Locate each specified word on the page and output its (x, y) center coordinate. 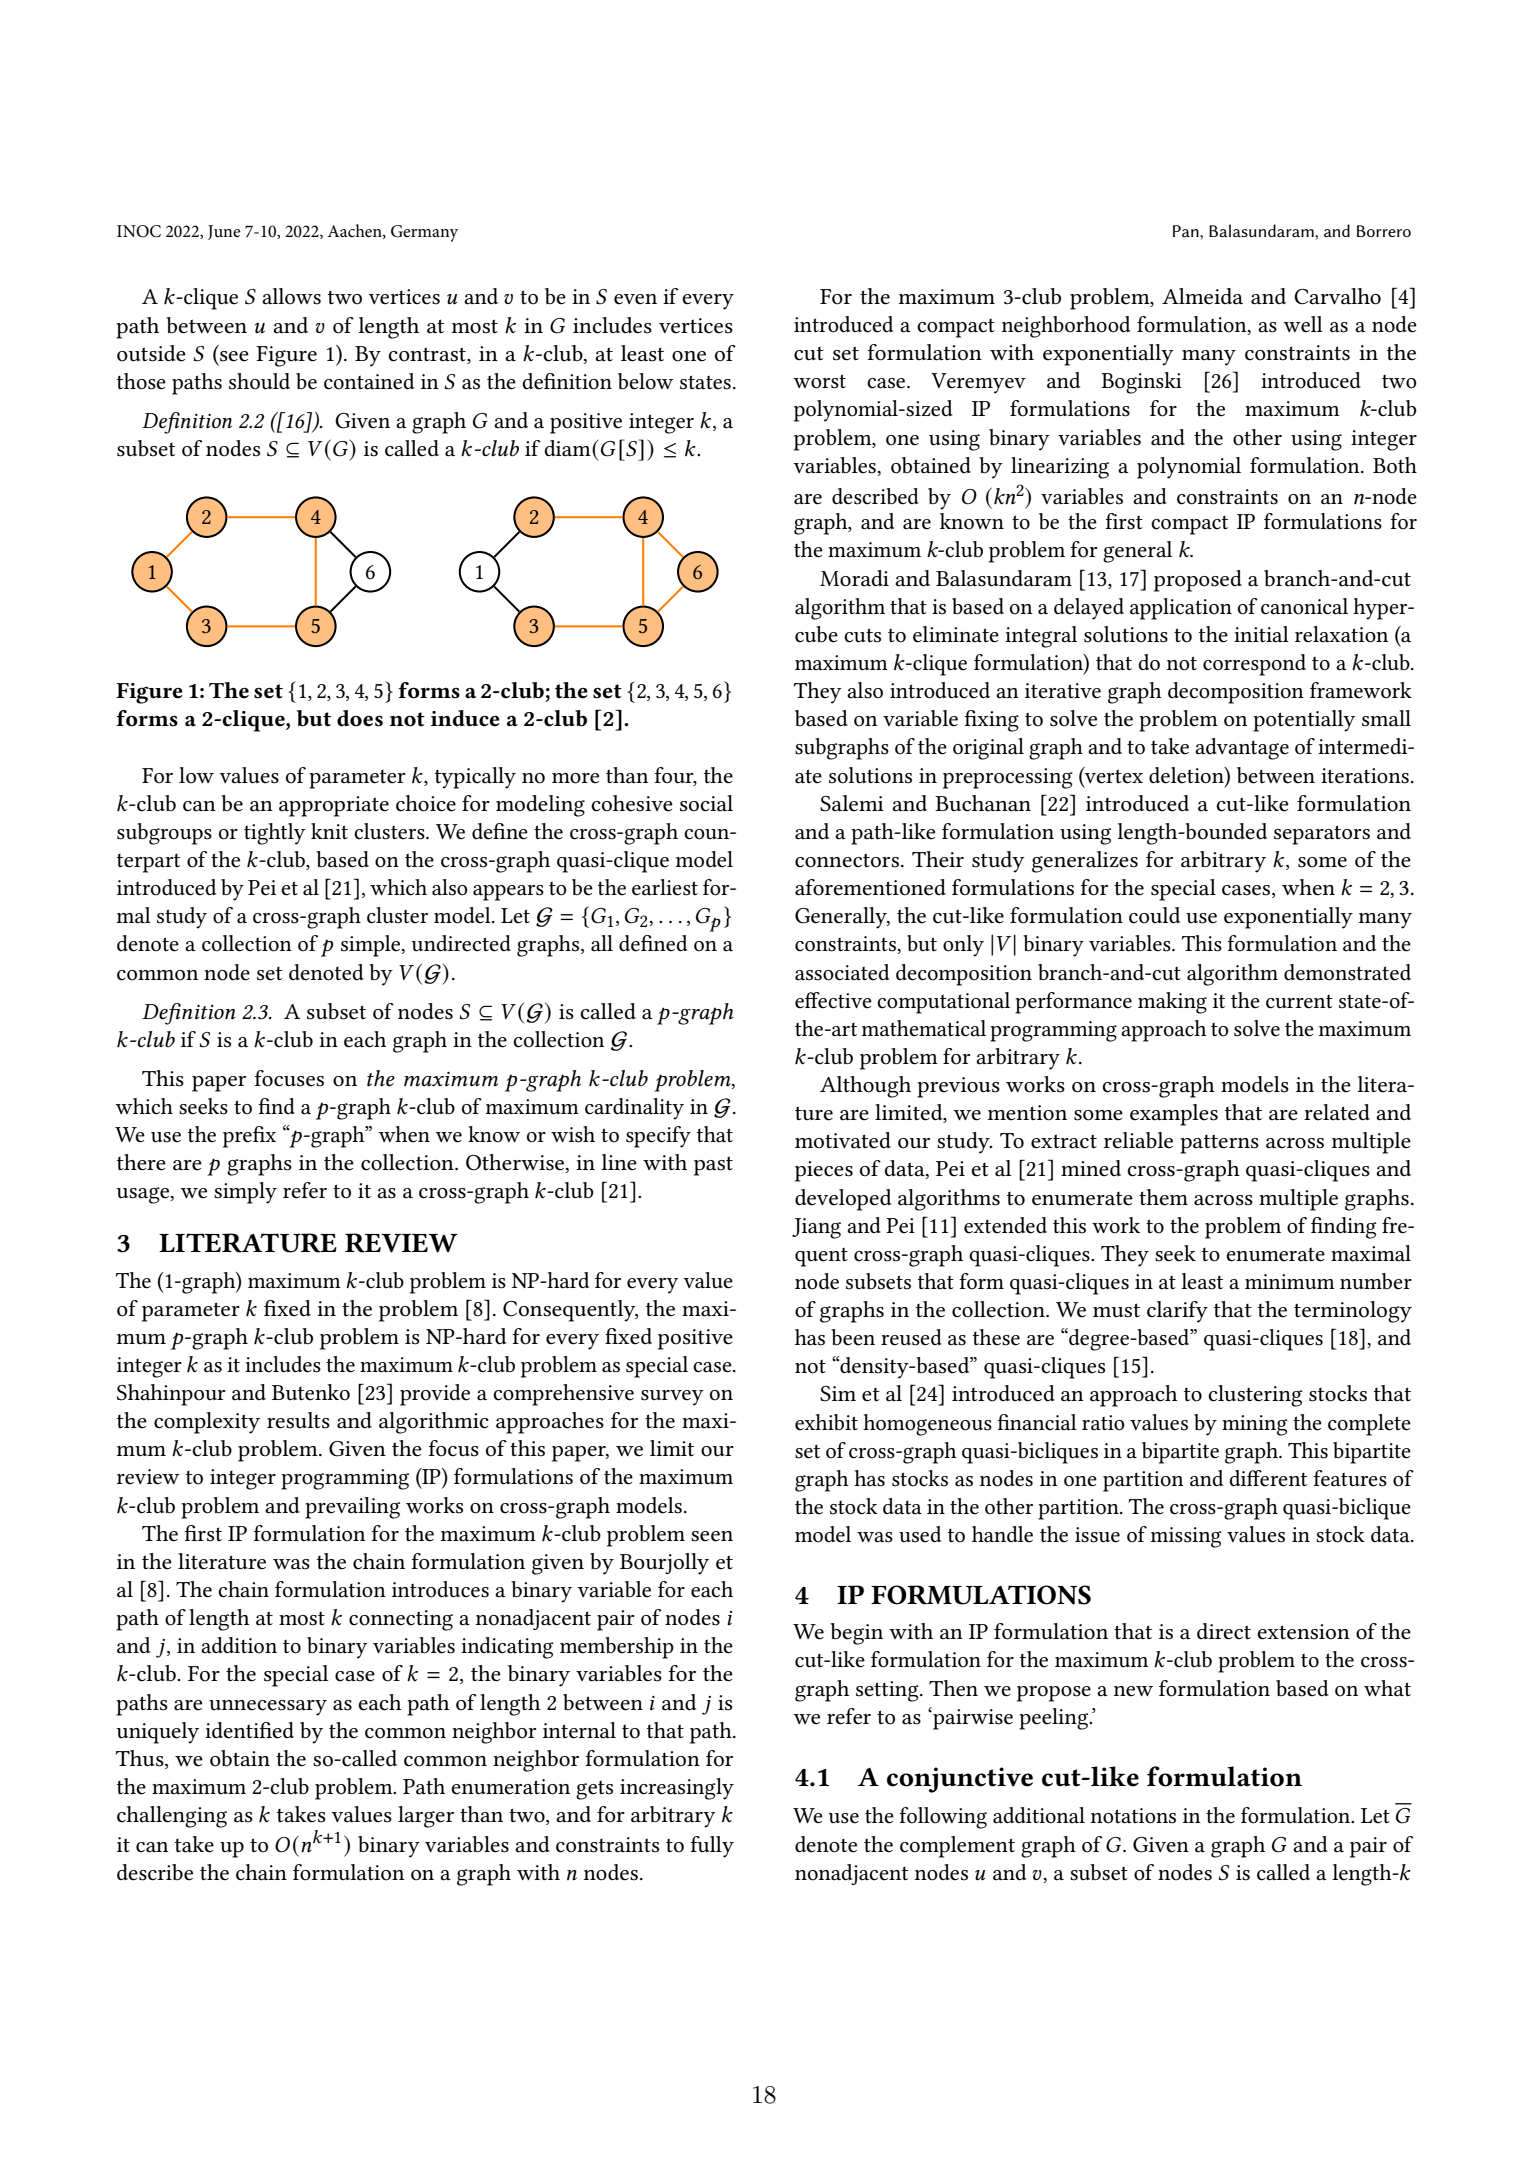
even (635, 299)
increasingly (677, 1789)
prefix (249, 1137)
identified (249, 1730)
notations (1133, 1816)
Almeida (1202, 296)
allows (291, 296)
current (1299, 1002)
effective (833, 1000)
